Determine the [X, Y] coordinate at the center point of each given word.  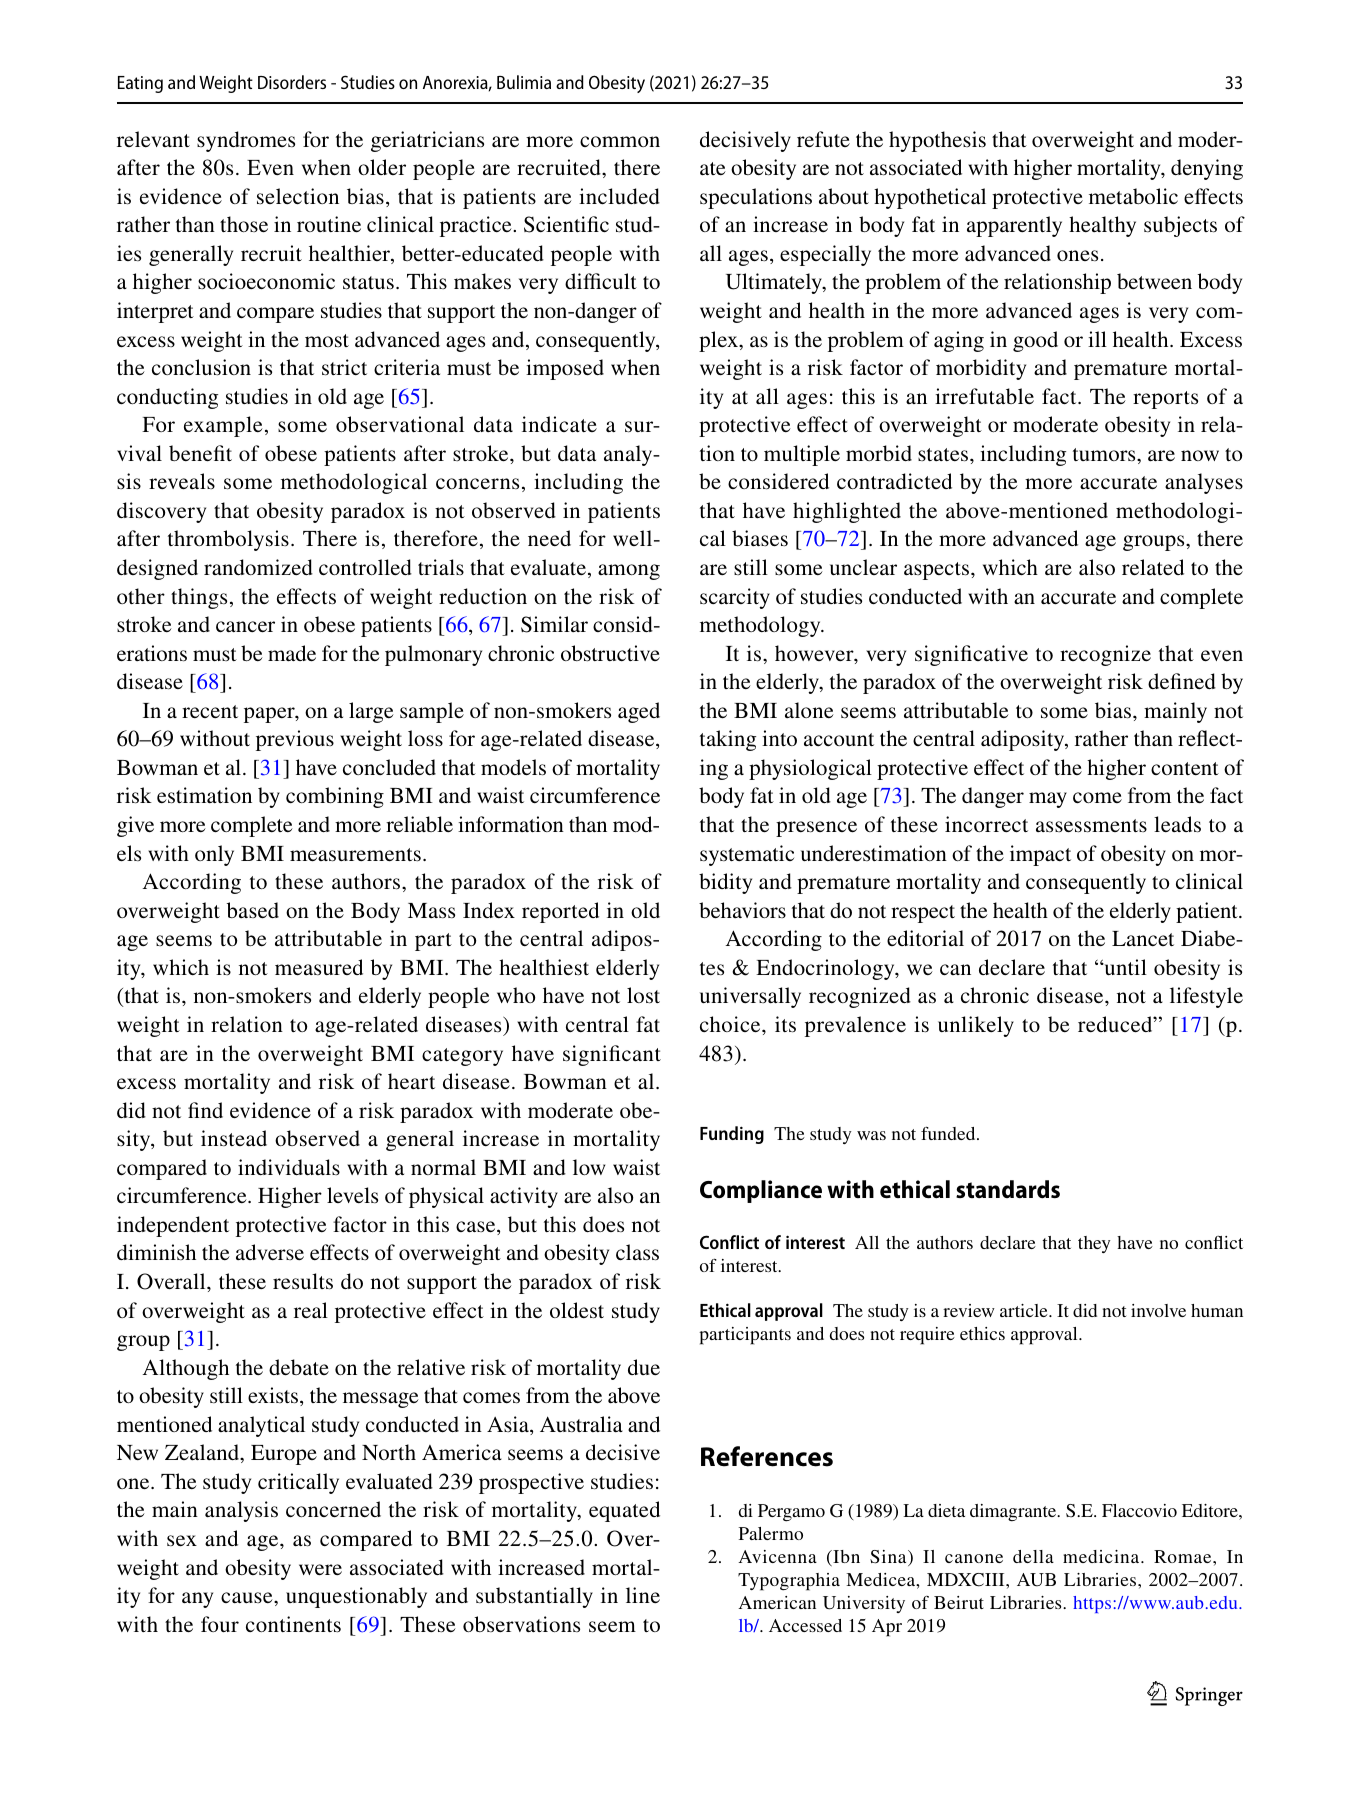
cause [248, 1597]
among [629, 572]
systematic [747, 855]
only [214, 855]
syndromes [246, 141]
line [643, 1595]
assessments [1091, 826]
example [223, 426]
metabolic [1133, 196]
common [620, 141]
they [1094, 1244]
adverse [270, 1252]
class [637, 1252]
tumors [1105, 454]
